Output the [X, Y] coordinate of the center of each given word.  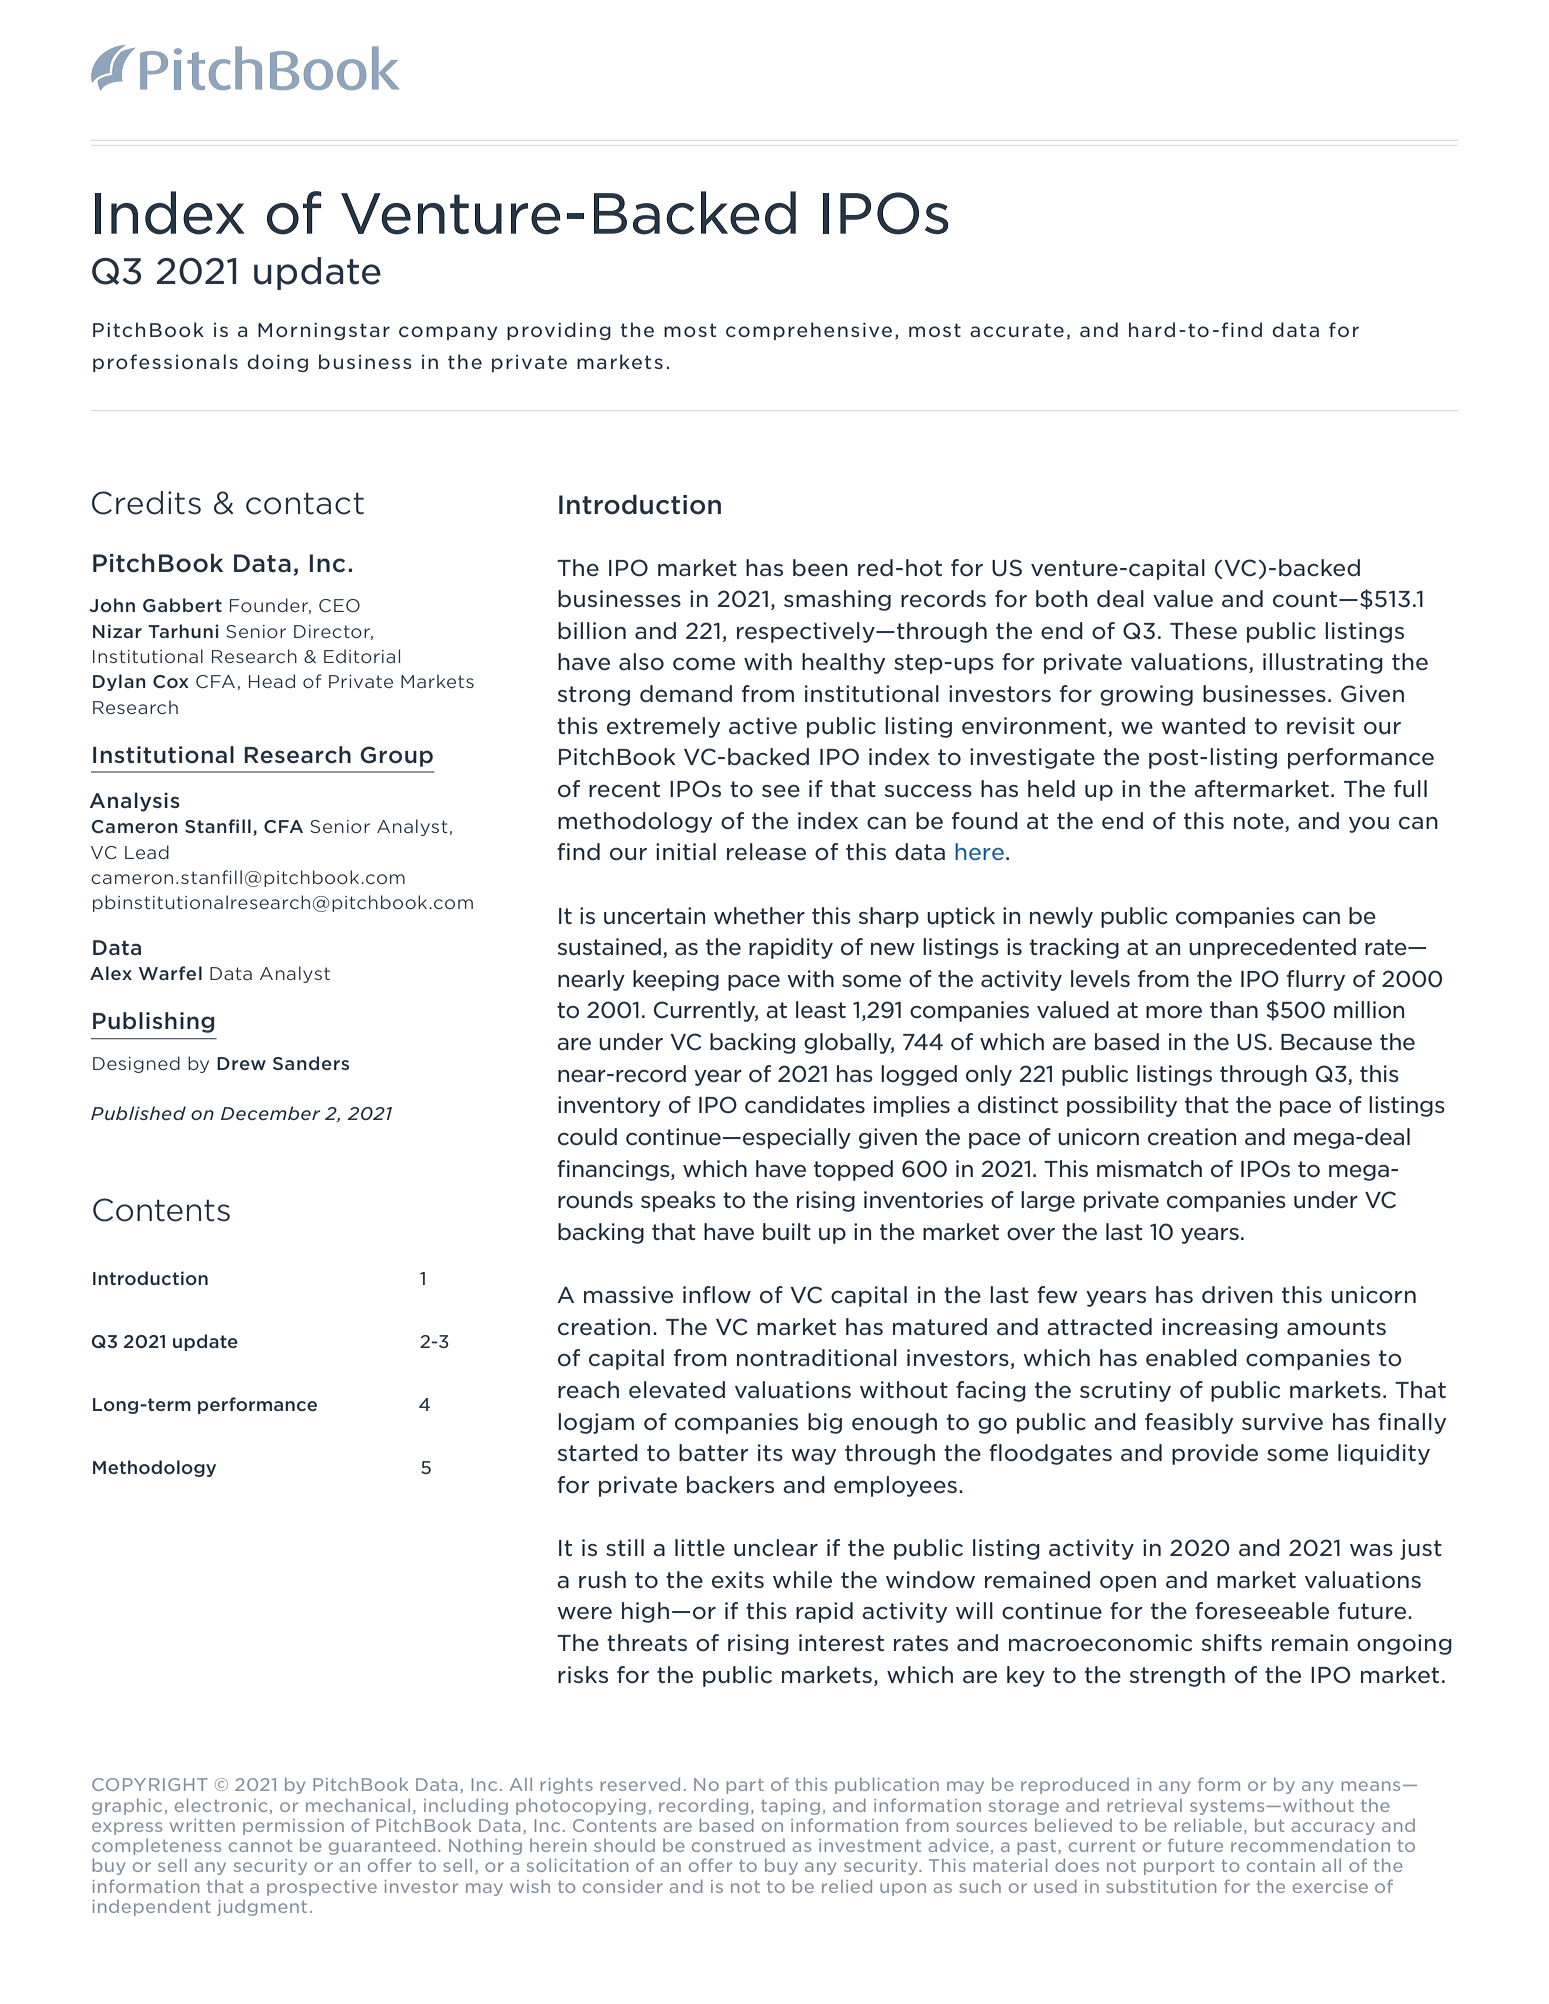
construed [738, 1845]
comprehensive [809, 331]
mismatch [1149, 1169]
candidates [805, 1105]
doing [277, 363]
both [1062, 599]
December [270, 1113]
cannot [260, 1846]
